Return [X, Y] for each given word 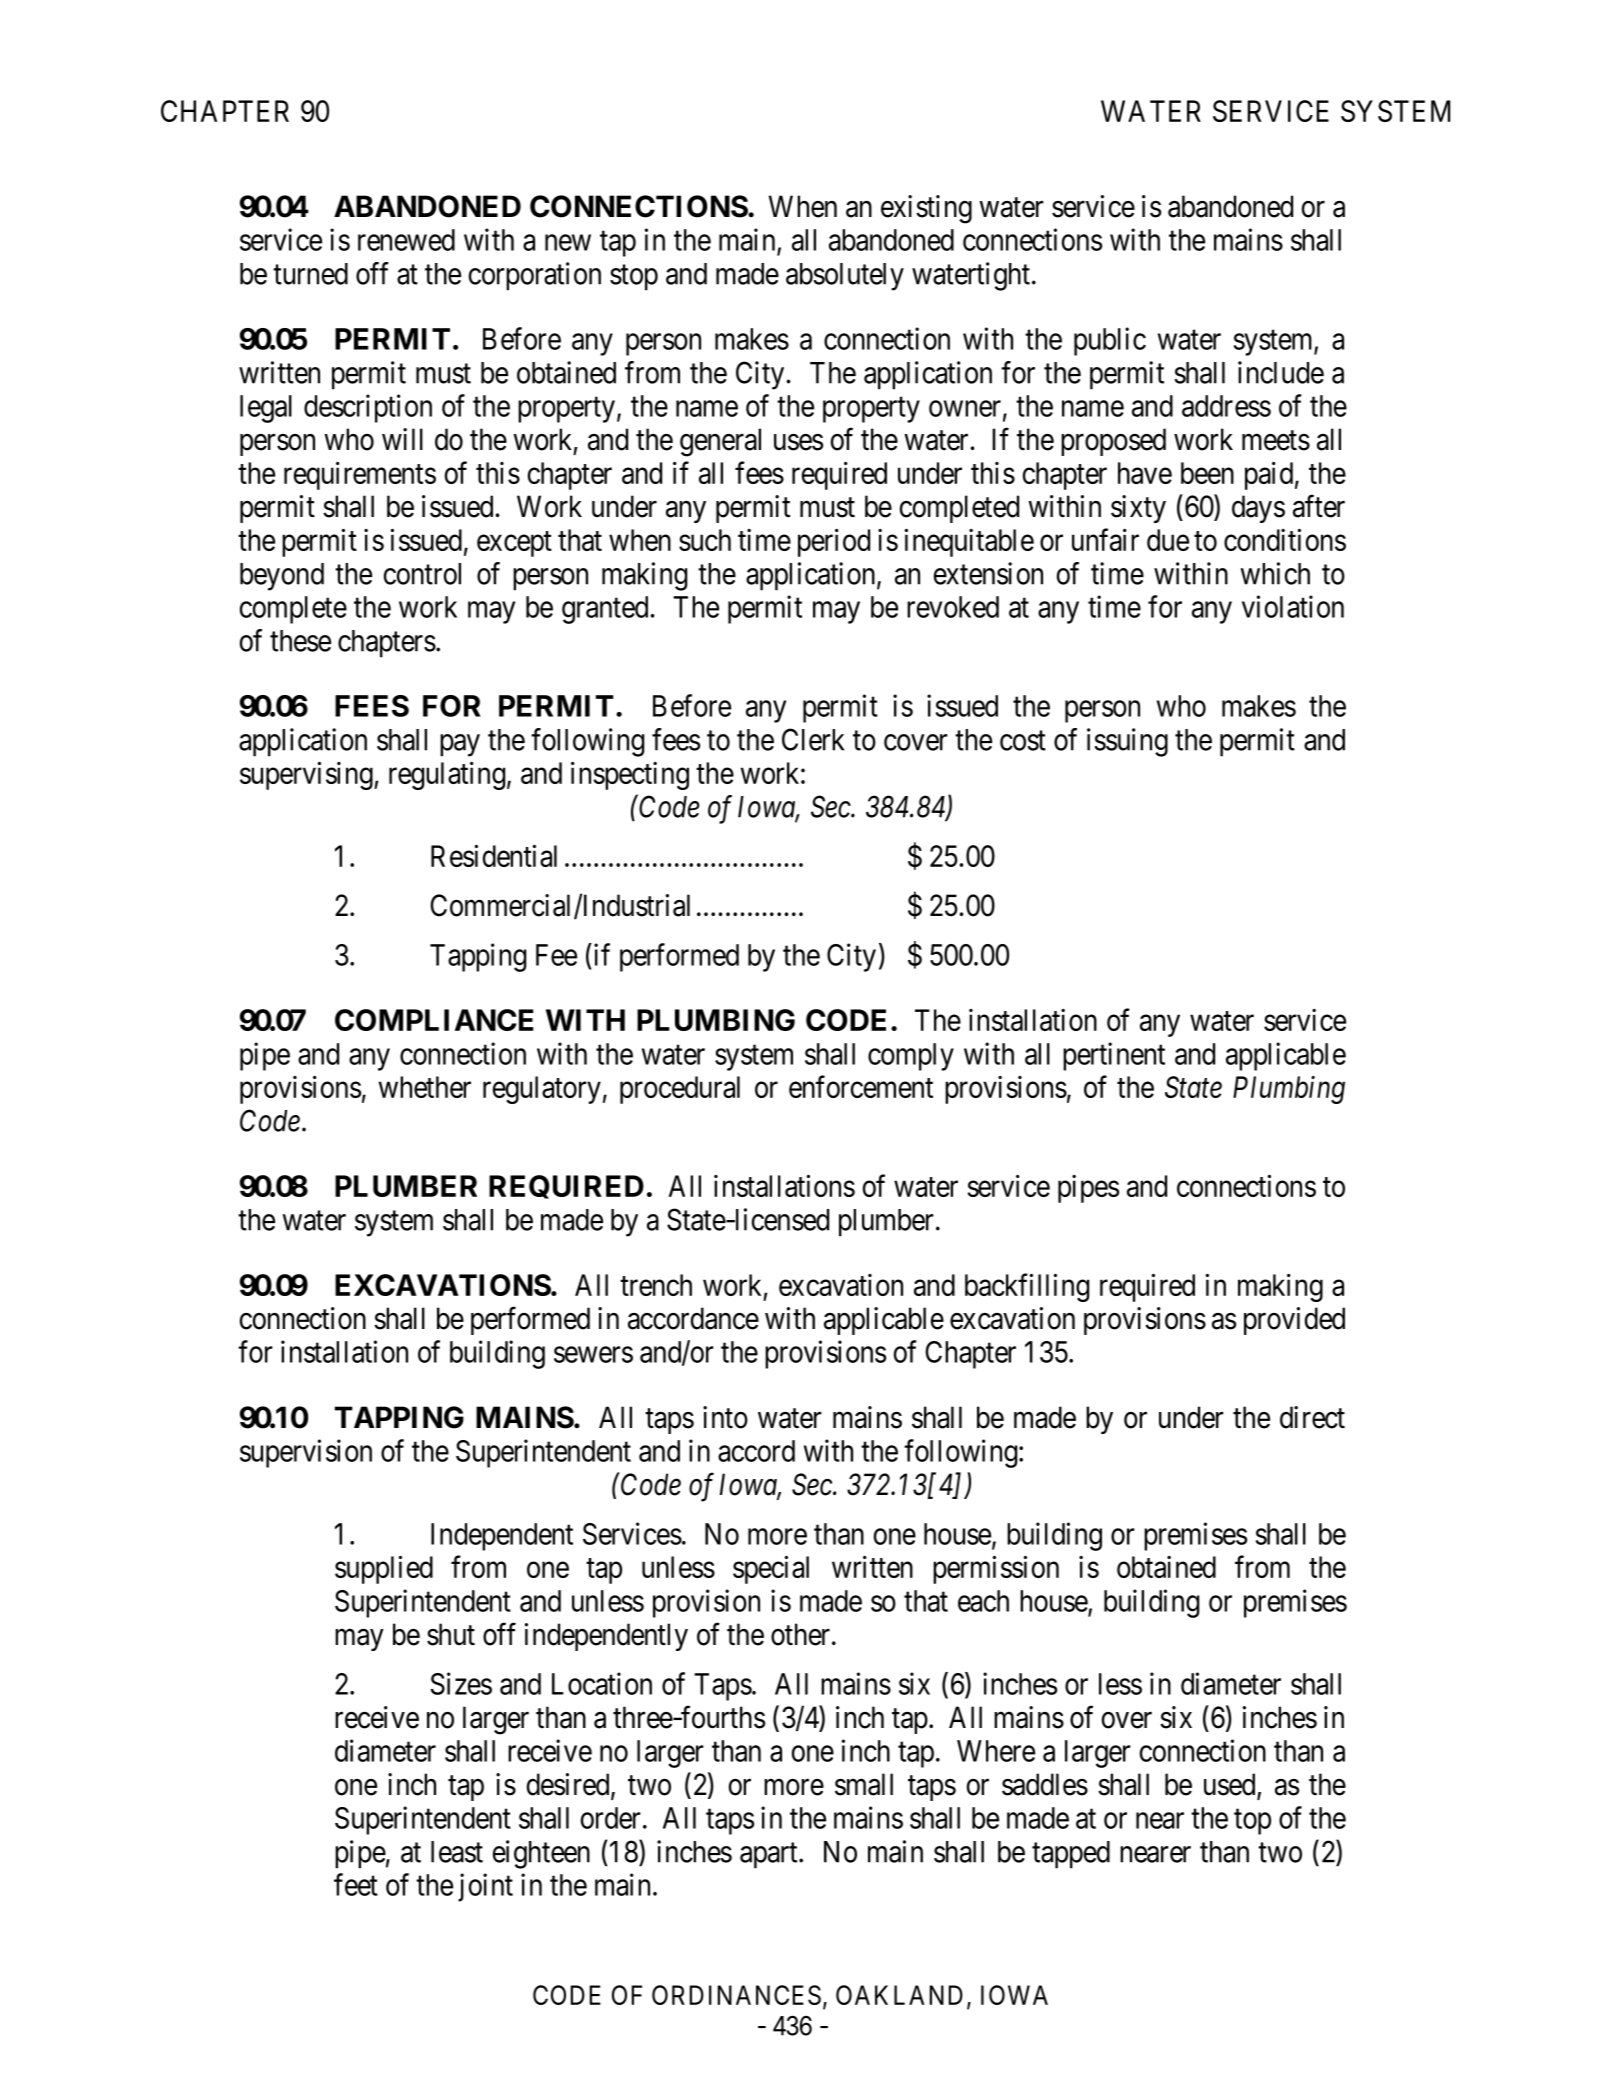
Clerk [813, 739]
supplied [384, 1569]
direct [1312, 1417]
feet [356, 1884]
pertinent [1114, 1056]
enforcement [861, 1087]
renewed [406, 240]
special [771, 1569]
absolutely [845, 277]
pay [460, 745]
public [1110, 341]
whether [425, 1087]
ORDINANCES [736, 1995]
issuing [1127, 742]
